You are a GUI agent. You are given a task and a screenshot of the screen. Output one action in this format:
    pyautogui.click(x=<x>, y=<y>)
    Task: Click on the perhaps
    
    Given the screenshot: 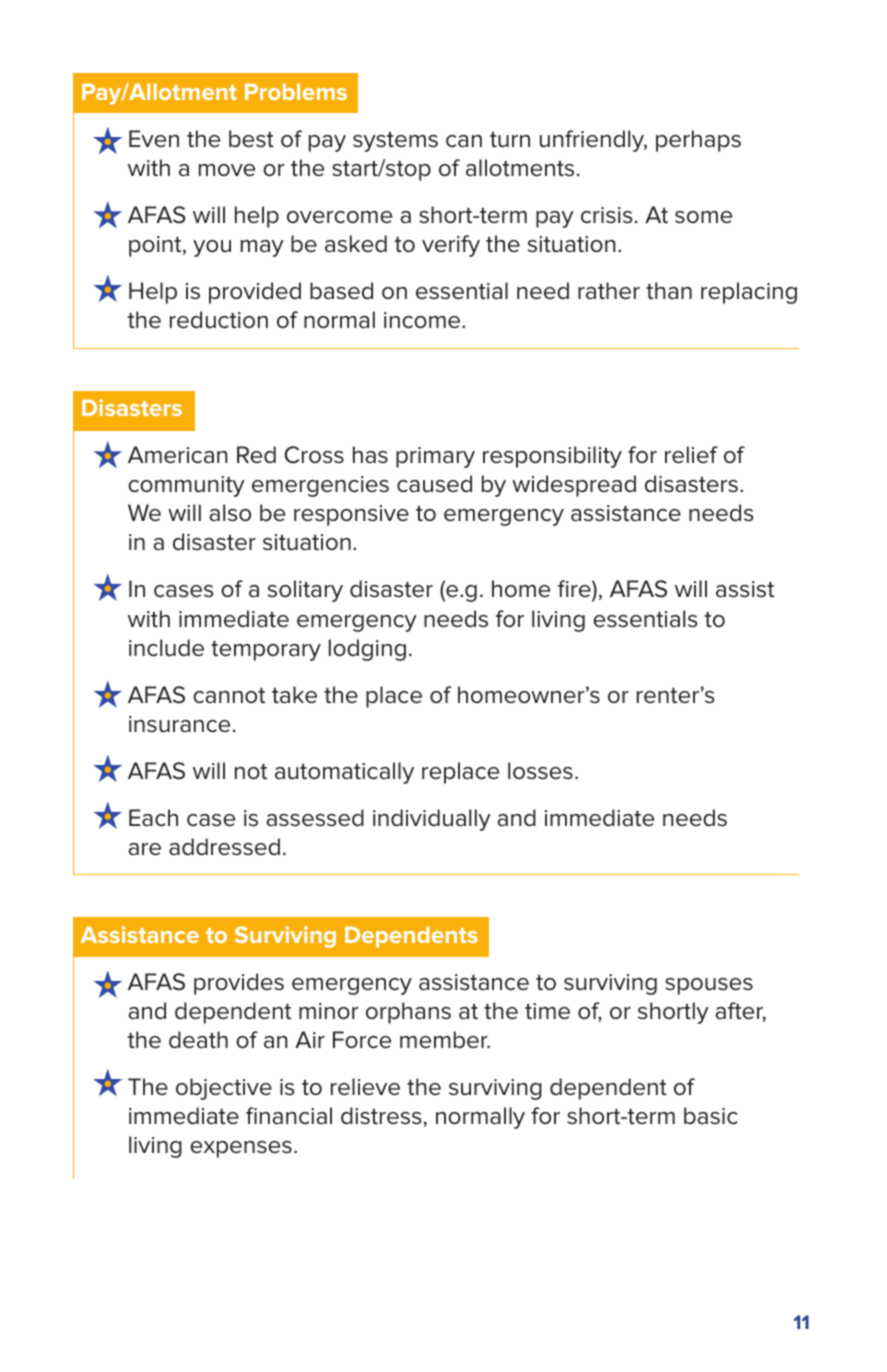 What is the action you would take?
    pyautogui.click(x=698, y=141)
